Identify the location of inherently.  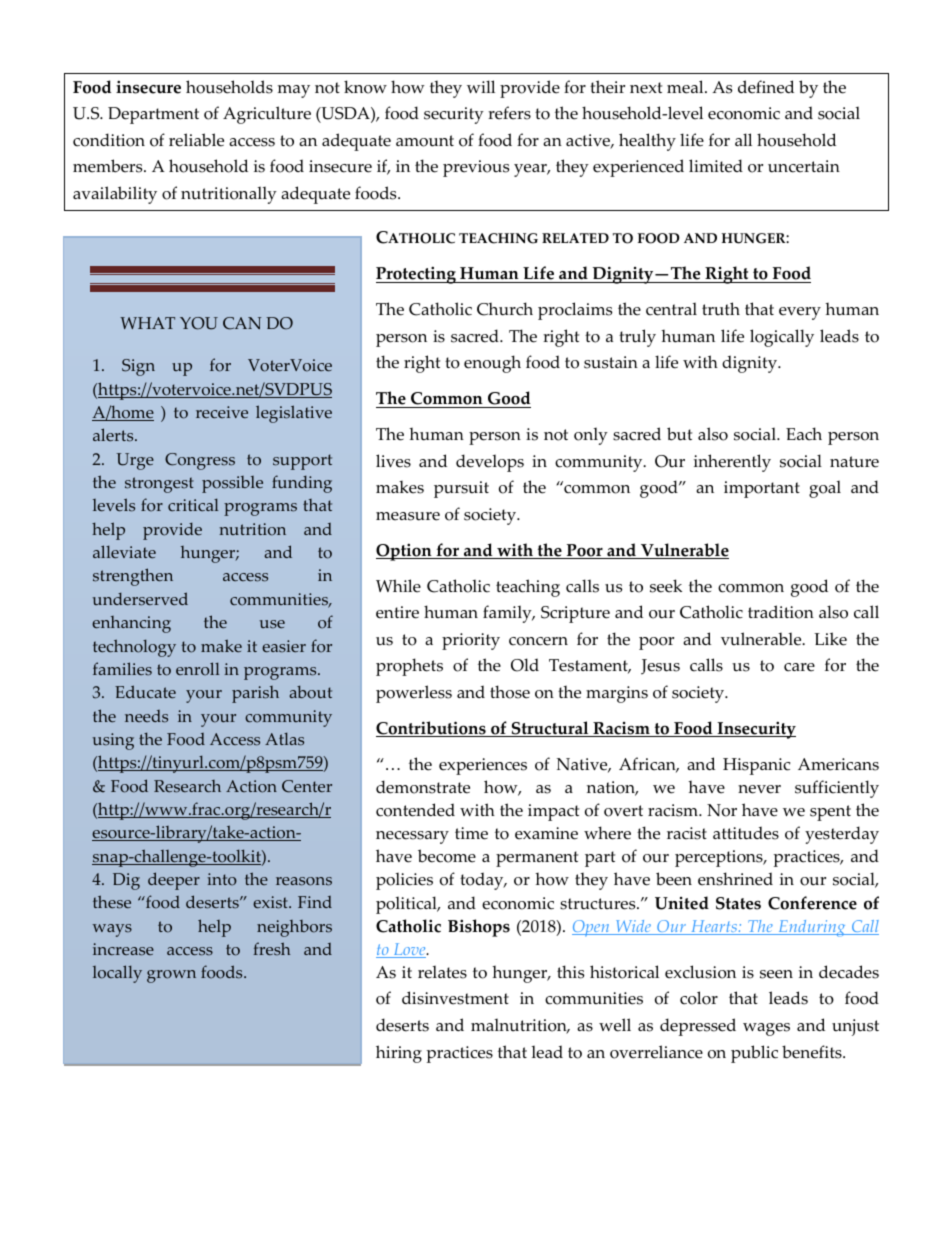
(732, 463).
